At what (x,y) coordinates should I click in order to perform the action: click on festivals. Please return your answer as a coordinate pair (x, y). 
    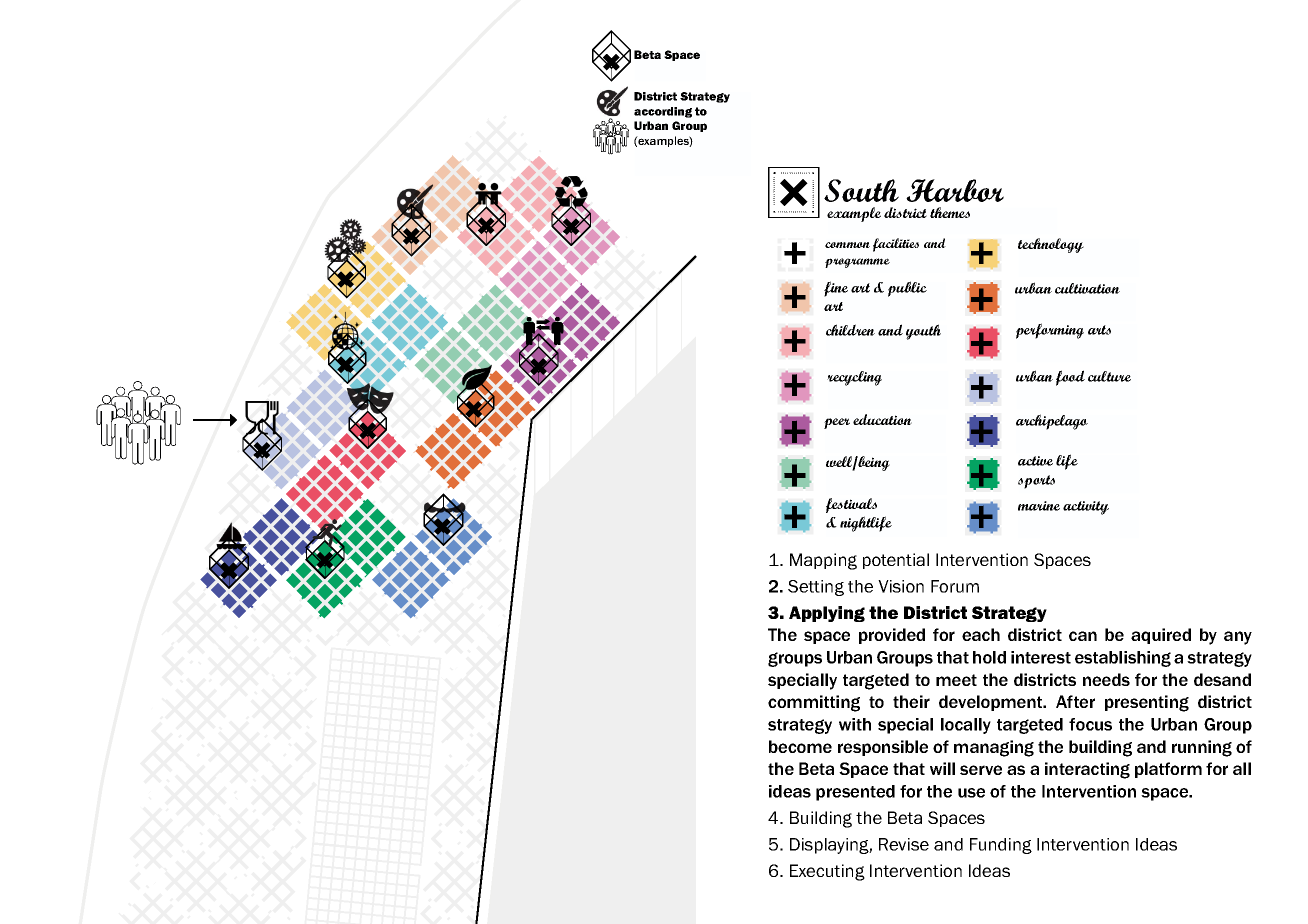
    Looking at the image, I should click on (851, 505).
